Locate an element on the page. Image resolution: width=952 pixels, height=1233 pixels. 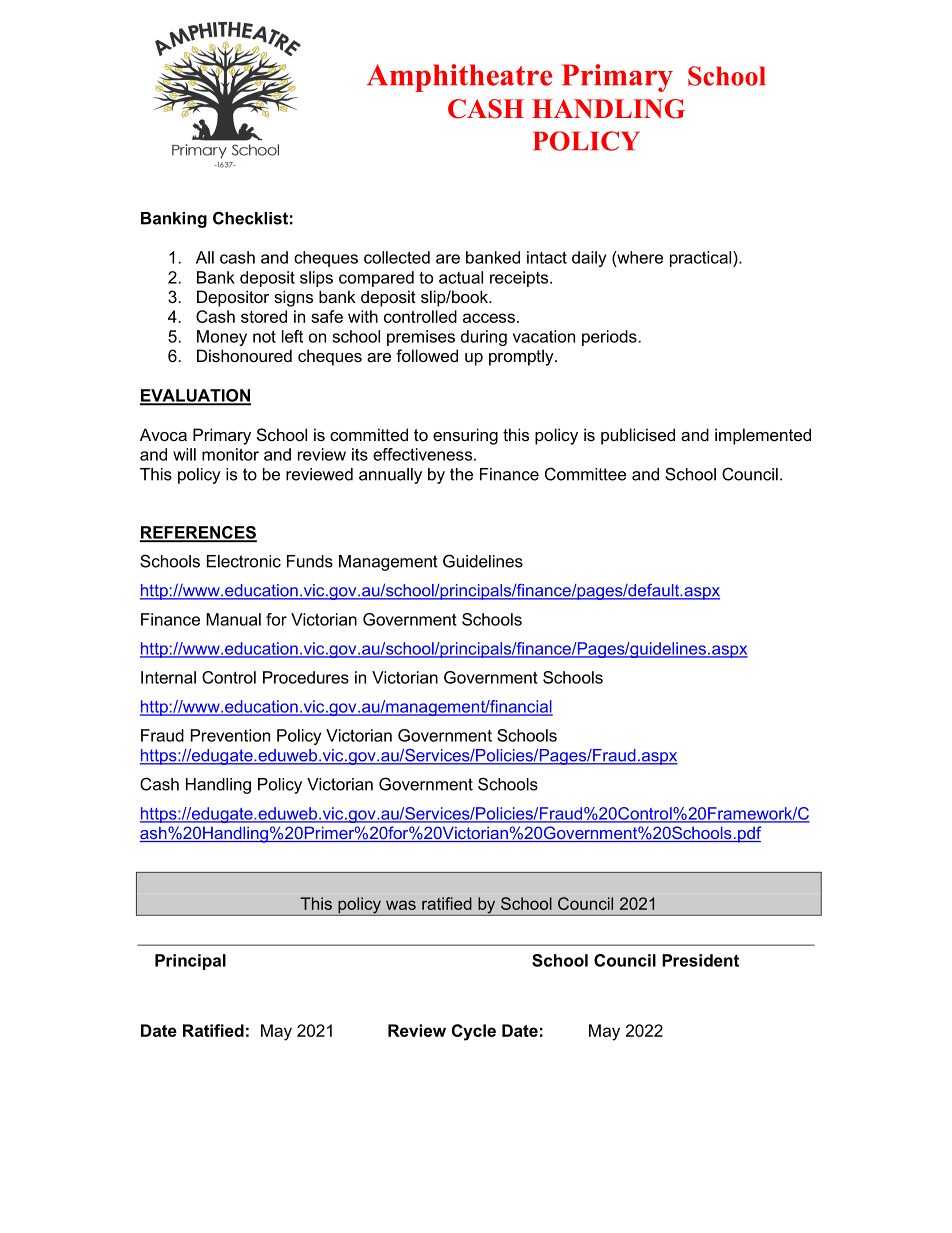
Committee is located at coordinates (585, 474).
